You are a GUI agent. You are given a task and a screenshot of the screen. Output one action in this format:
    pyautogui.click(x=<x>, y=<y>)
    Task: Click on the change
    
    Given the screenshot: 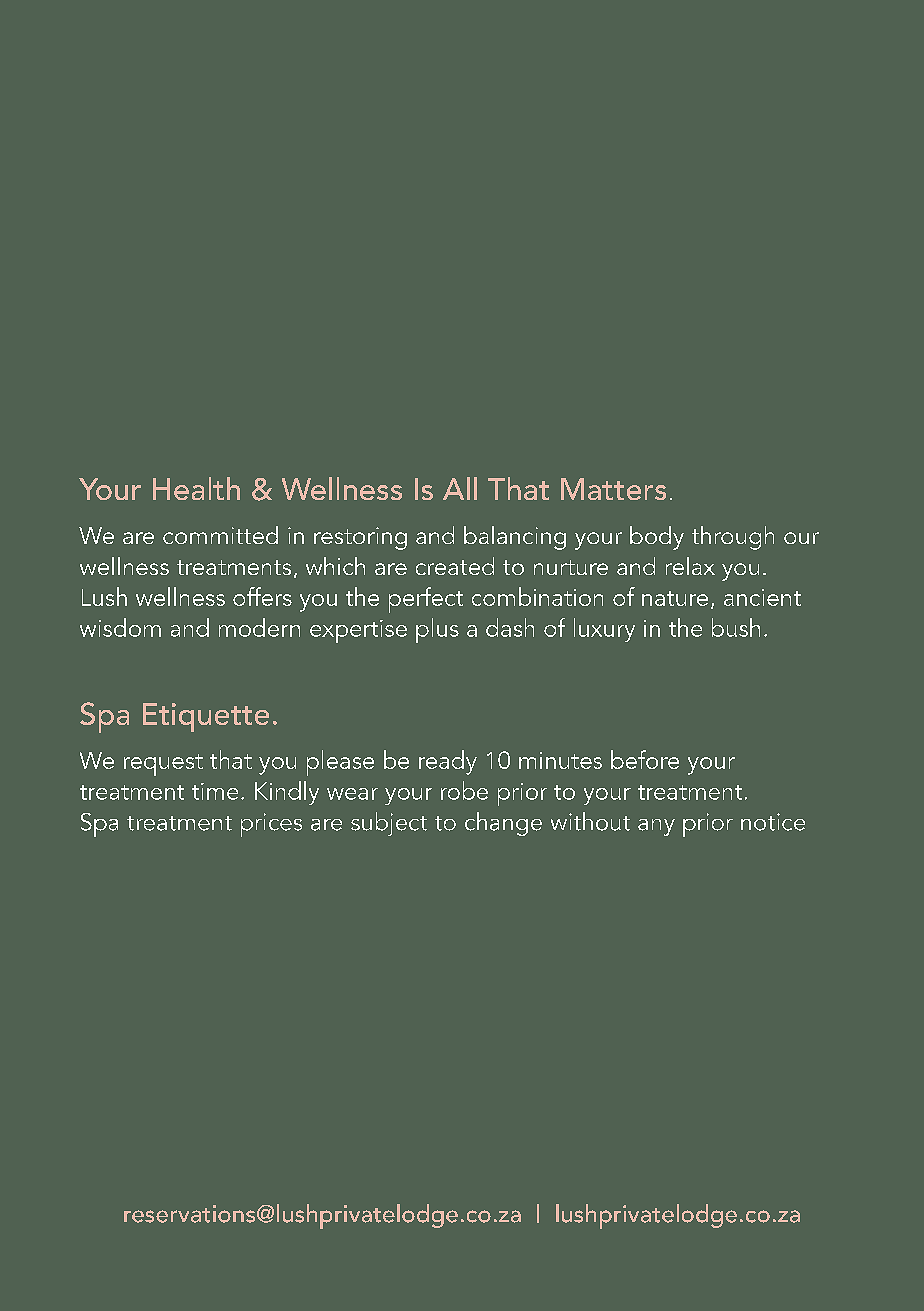 What is the action you would take?
    pyautogui.click(x=503, y=824)
